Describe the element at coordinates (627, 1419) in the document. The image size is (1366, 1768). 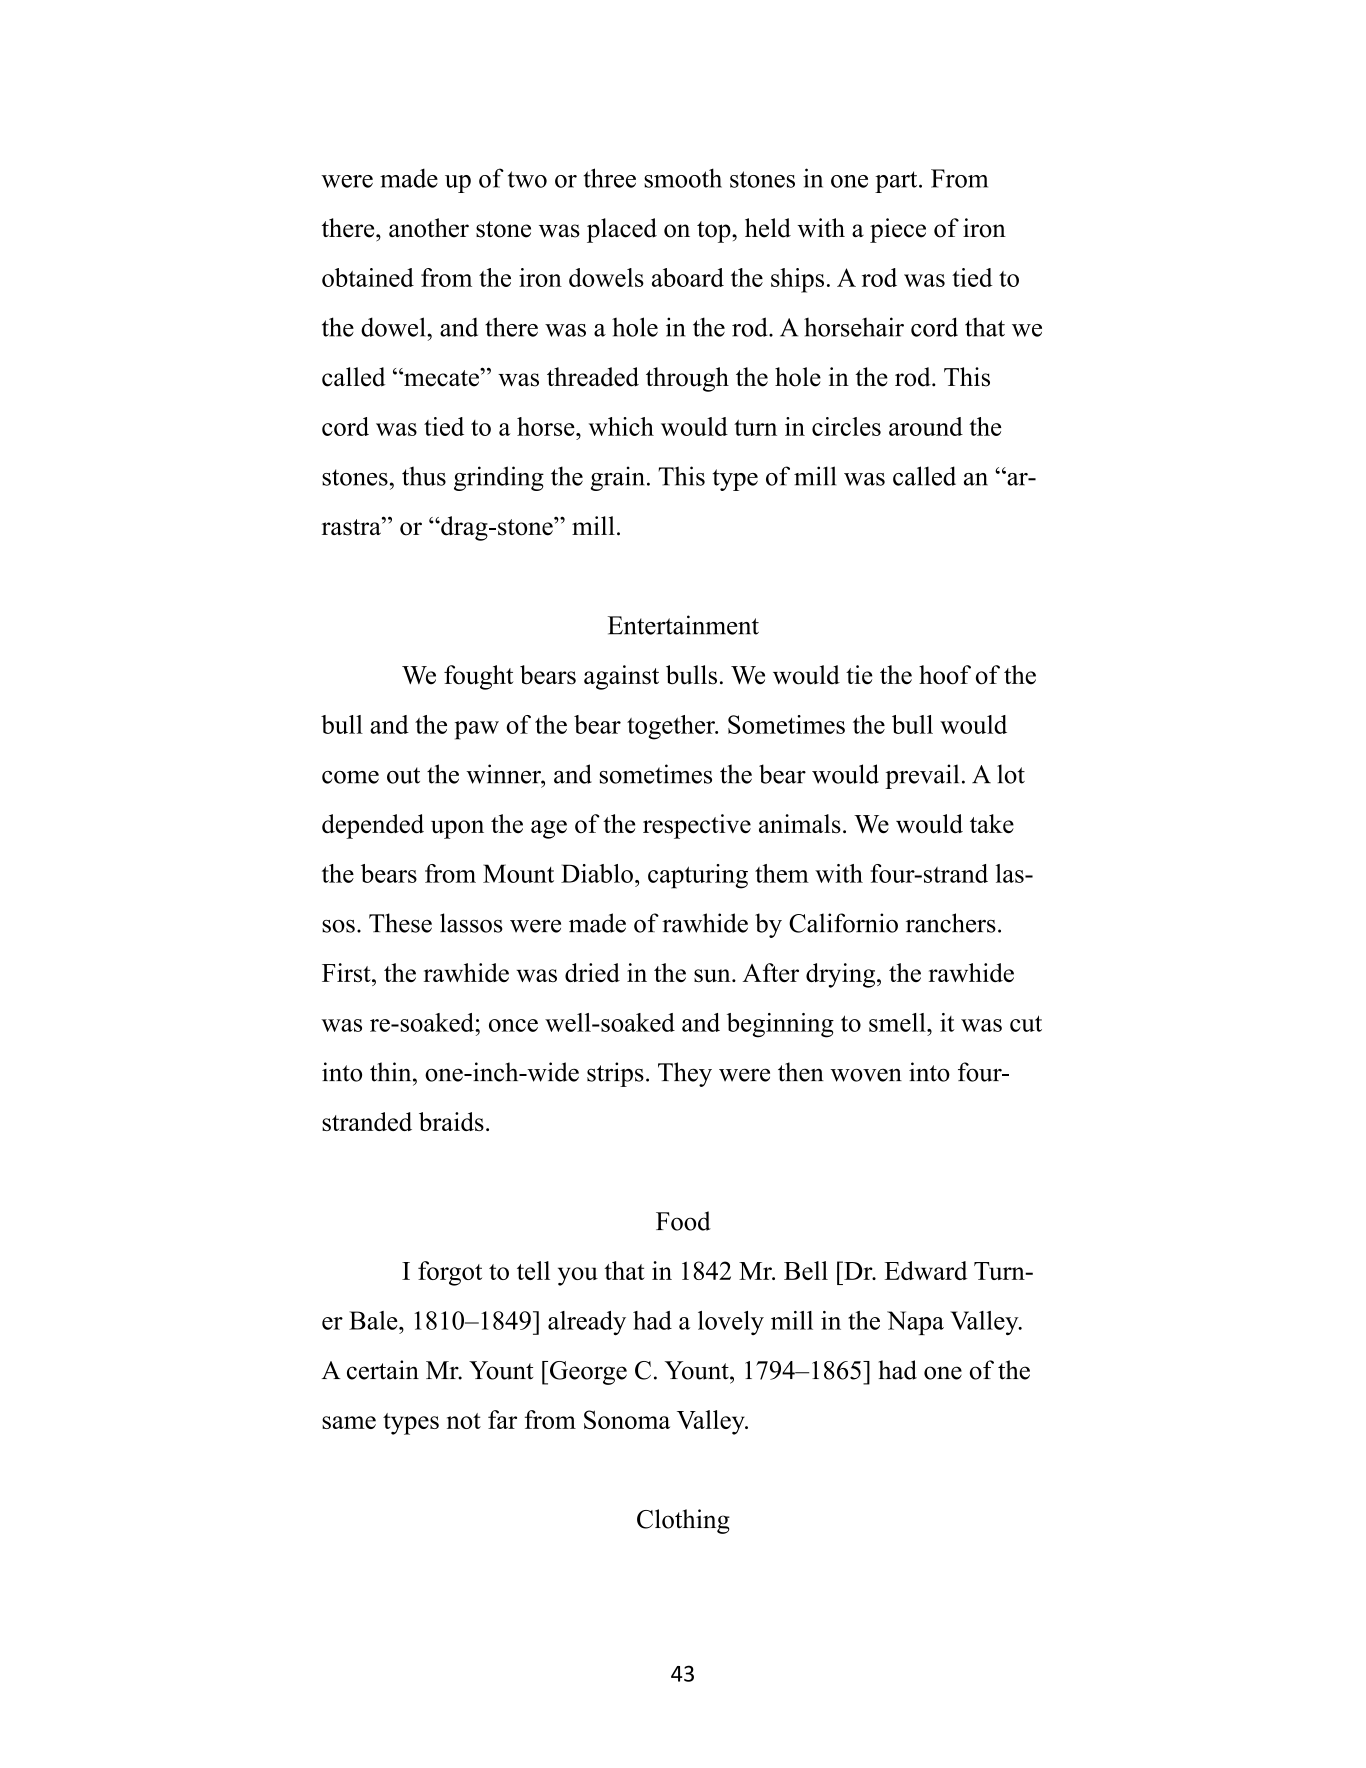
I see `Sonoma` at that location.
